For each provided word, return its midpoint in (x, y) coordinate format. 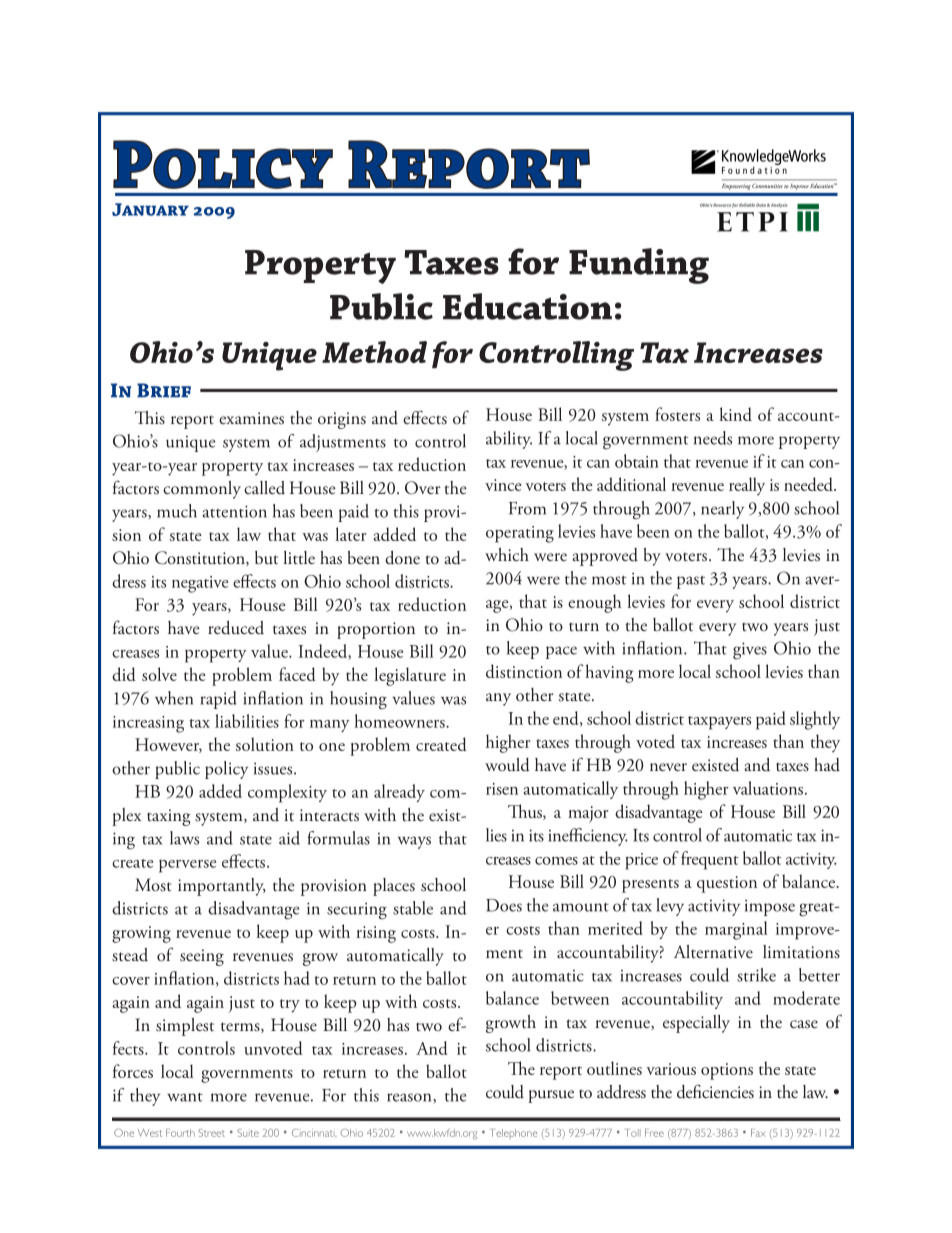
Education (527, 306)
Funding (639, 266)
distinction (524, 671)
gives (750, 651)
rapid (219, 700)
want (185, 1097)
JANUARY (150, 209)
